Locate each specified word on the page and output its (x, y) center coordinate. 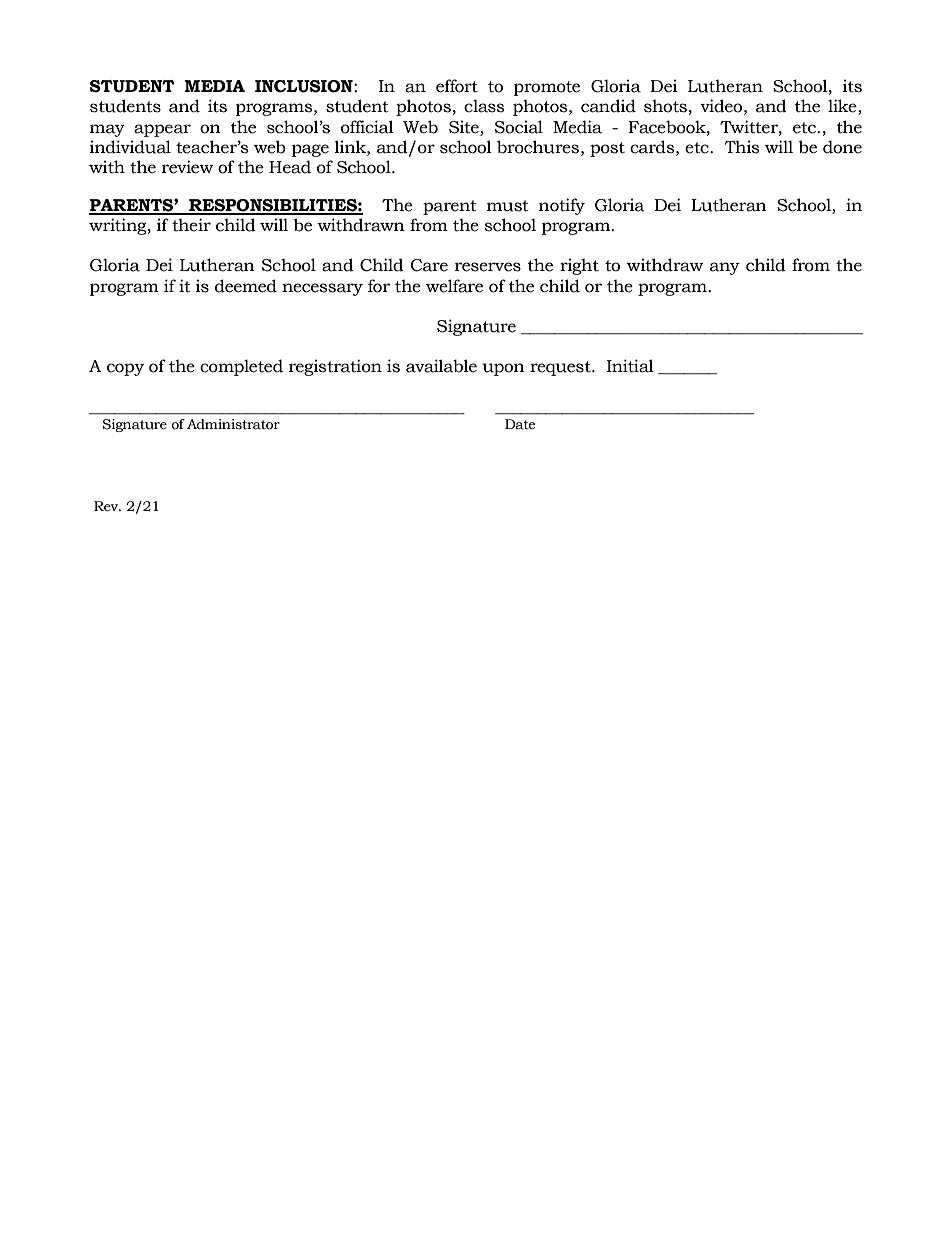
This (742, 147)
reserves (488, 267)
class (484, 106)
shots (665, 106)
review (187, 167)
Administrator (233, 424)
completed (241, 367)
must (508, 206)
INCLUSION (305, 86)
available (441, 366)
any (725, 268)
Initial (630, 366)
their (191, 225)
